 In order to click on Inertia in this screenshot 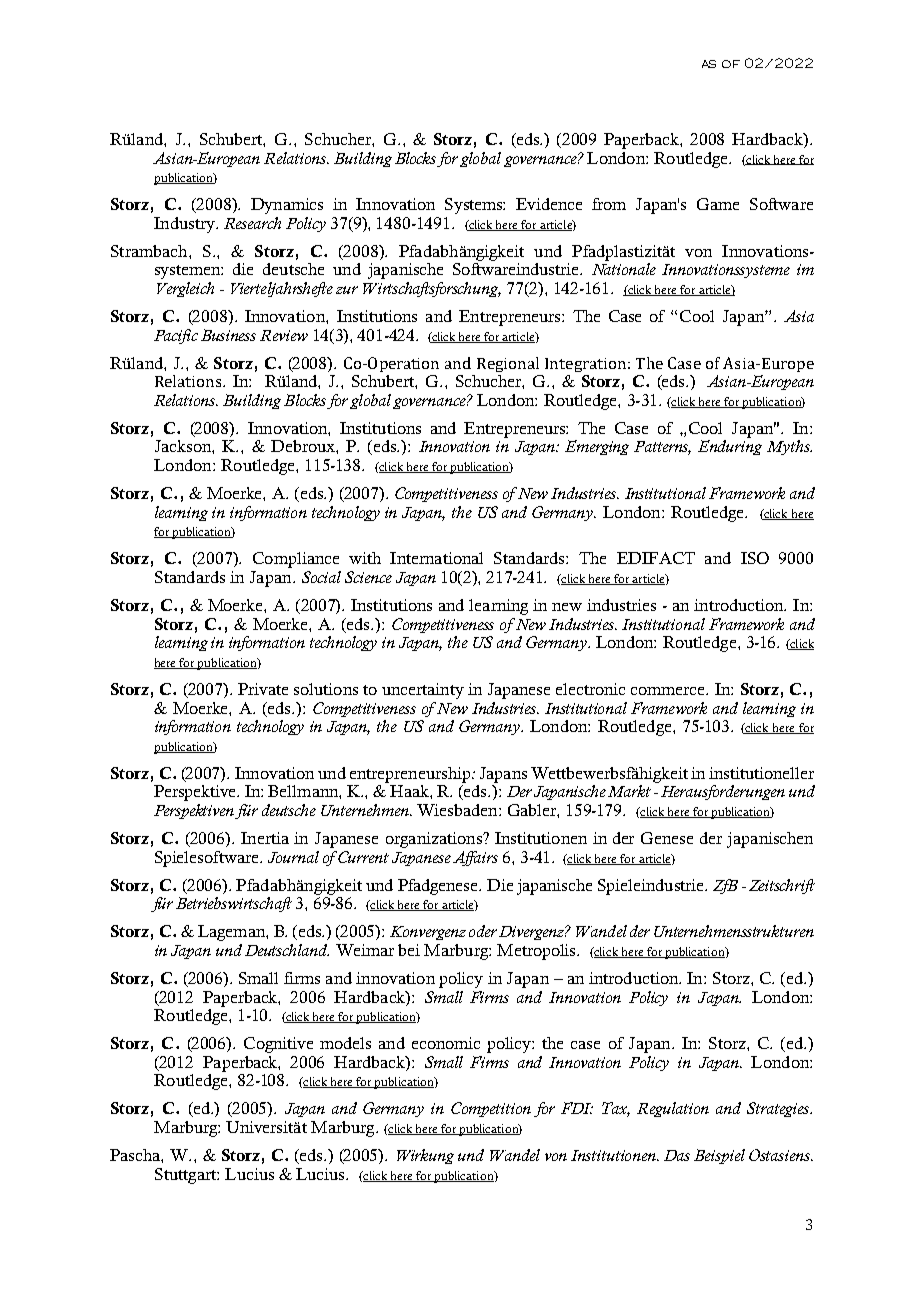, I will do `click(265, 838)`.
